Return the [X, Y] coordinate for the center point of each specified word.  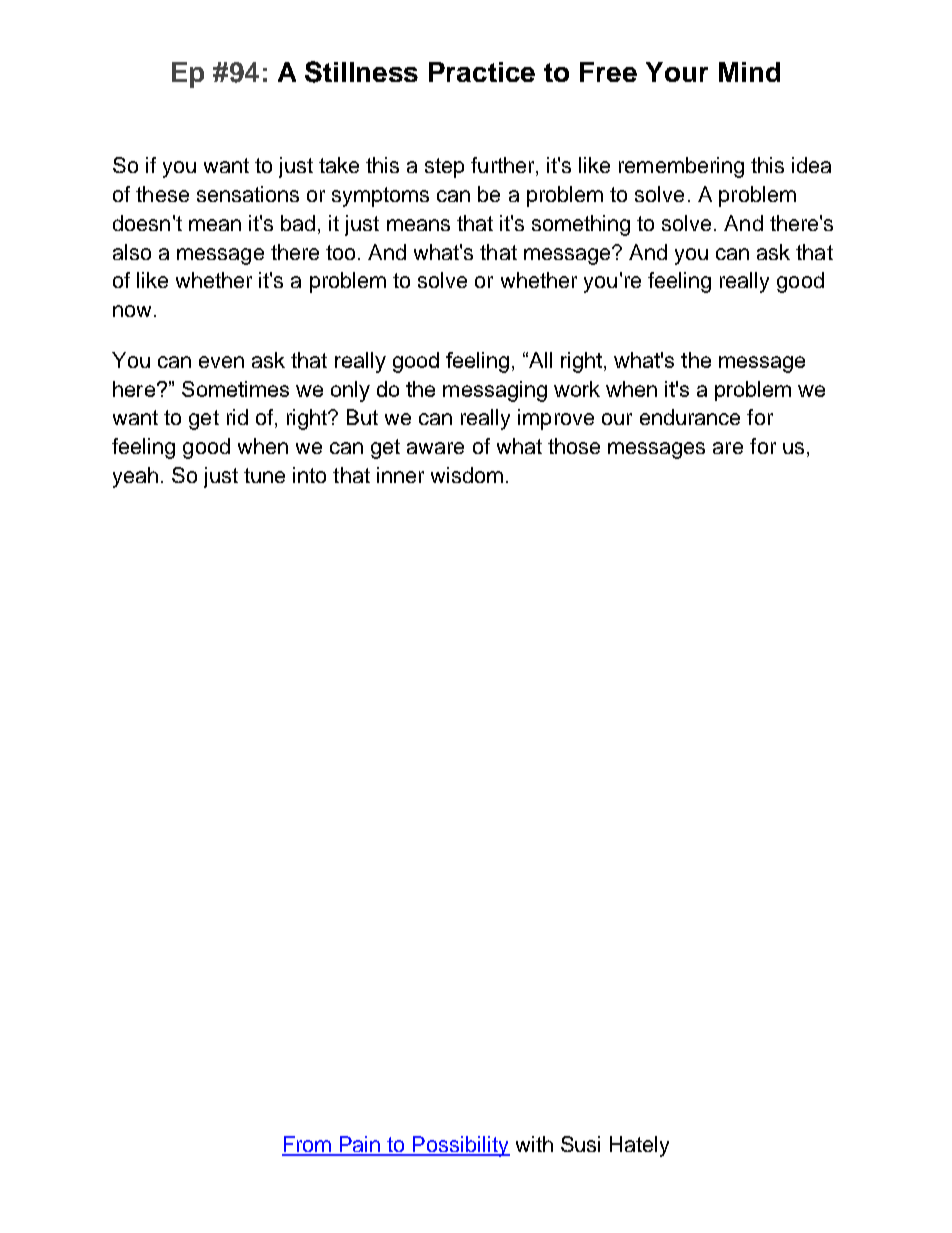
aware [435, 448]
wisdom [467, 475]
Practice [482, 72]
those [574, 446]
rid [237, 417]
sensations [248, 194]
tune [264, 475]
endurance [690, 417]
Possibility [461, 1146]
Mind [749, 72]
